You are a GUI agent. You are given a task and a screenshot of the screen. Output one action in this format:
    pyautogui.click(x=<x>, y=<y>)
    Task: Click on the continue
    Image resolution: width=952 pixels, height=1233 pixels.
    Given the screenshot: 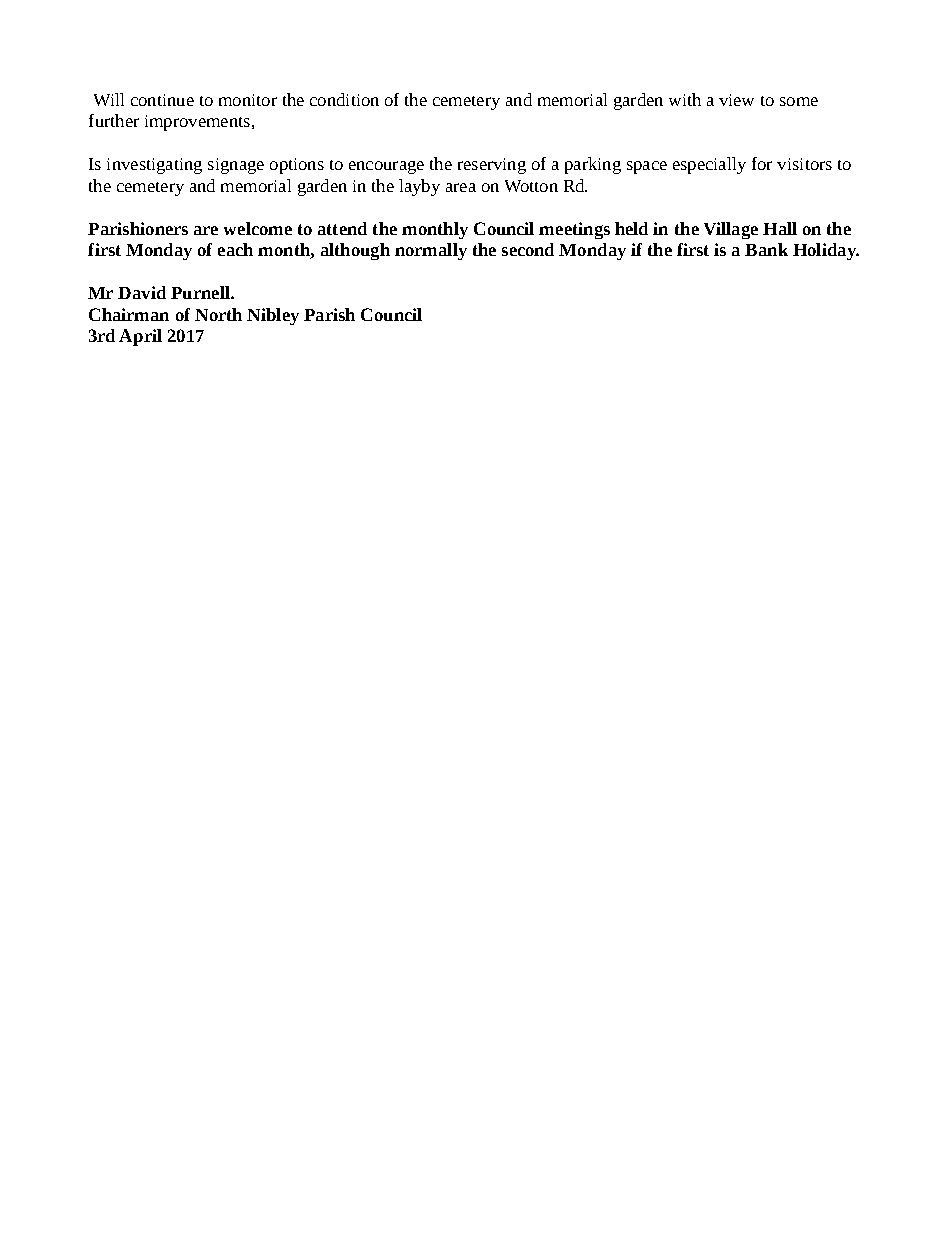 What is the action you would take?
    pyautogui.click(x=162, y=100)
